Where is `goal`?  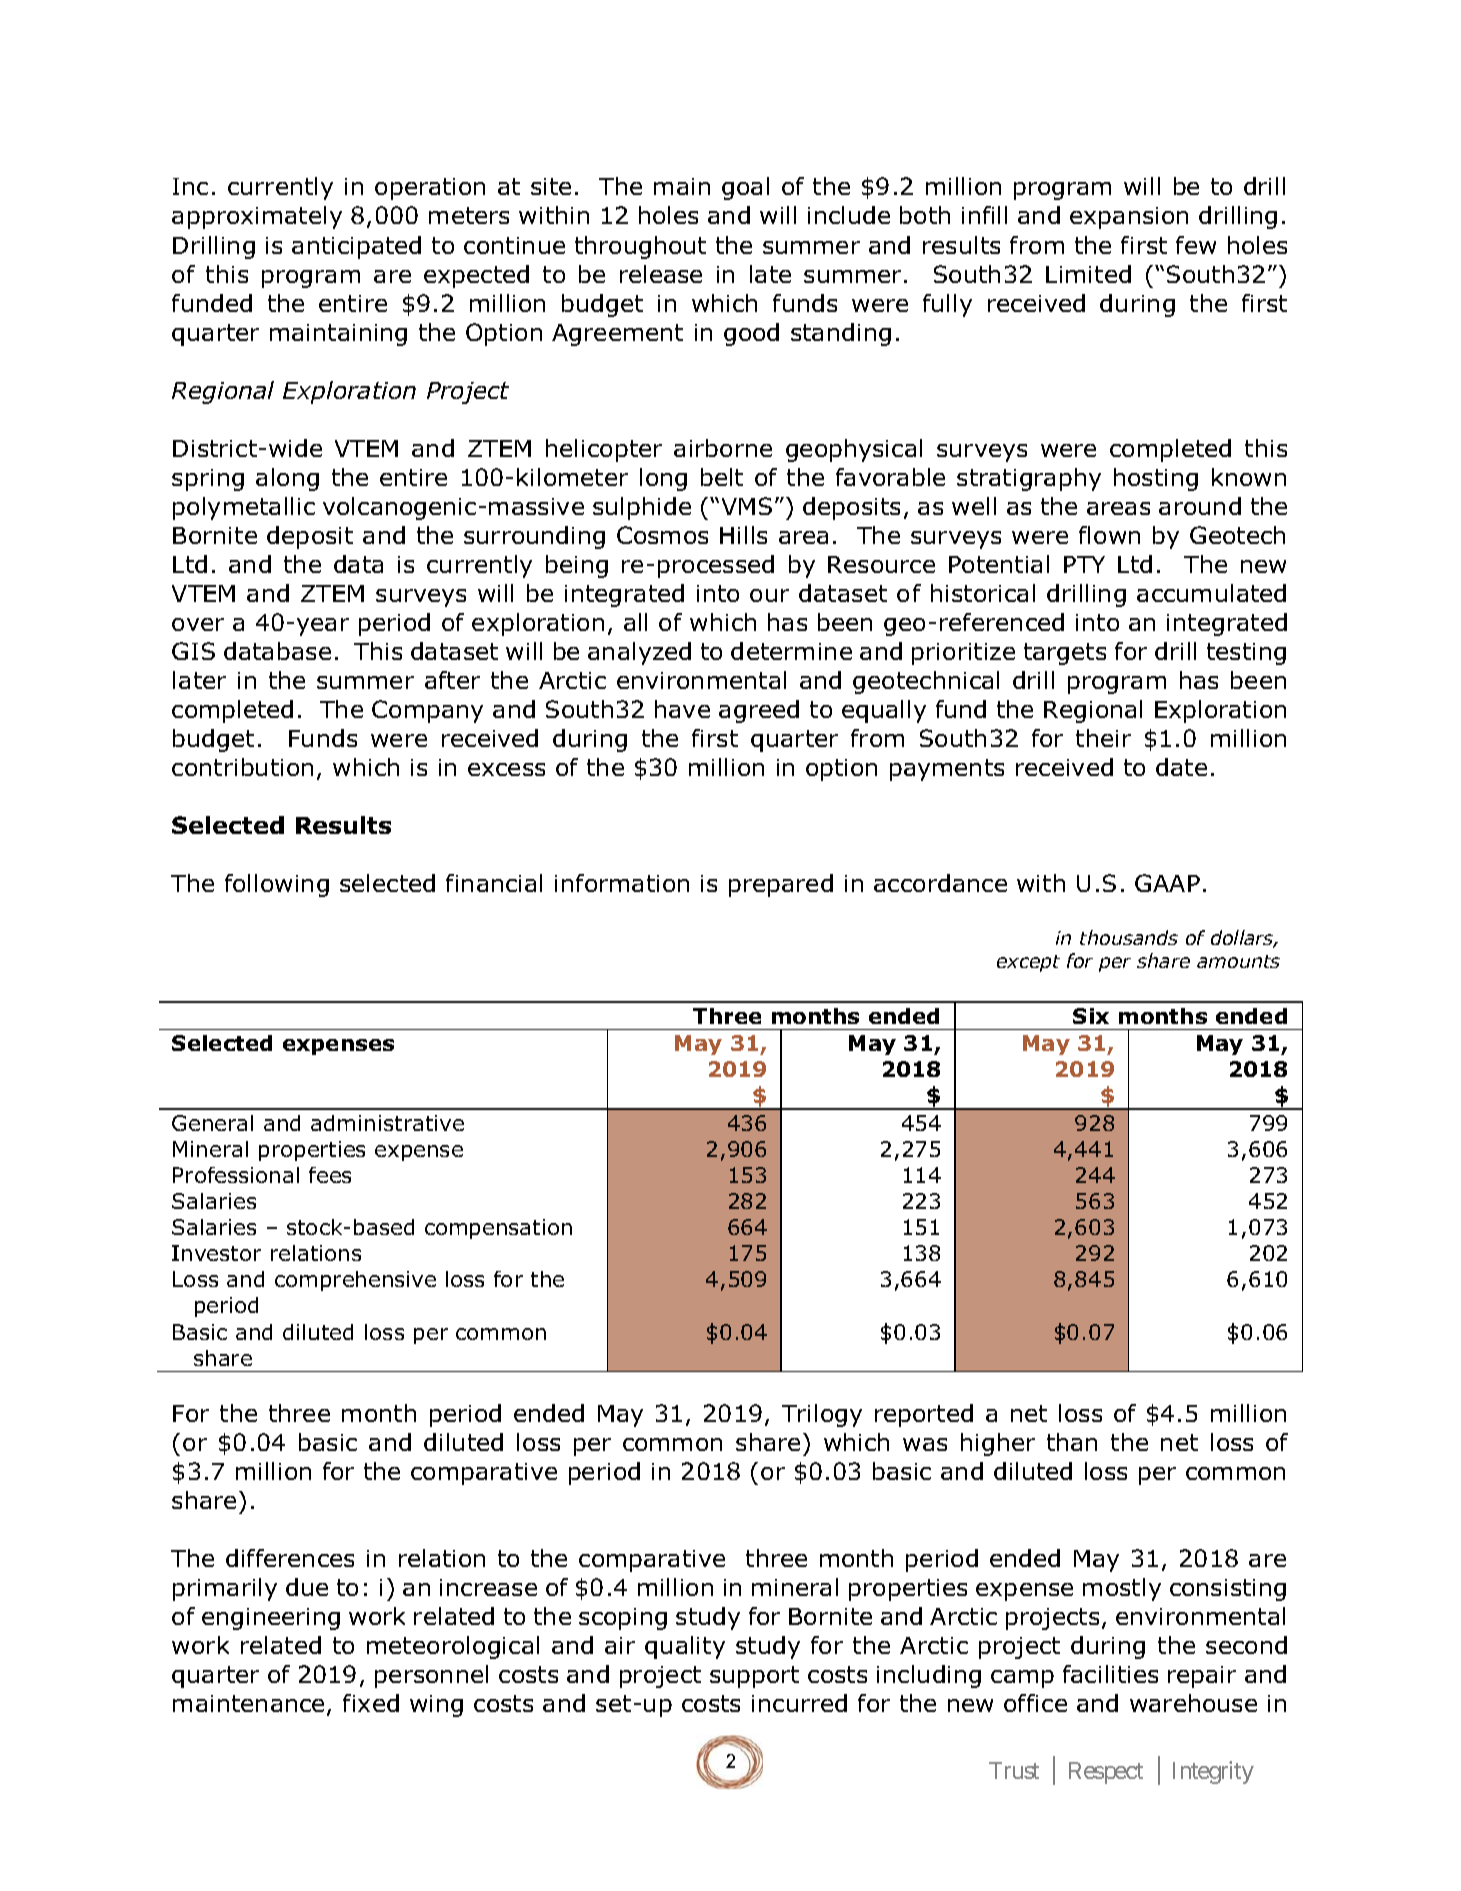 goal is located at coordinates (745, 188).
